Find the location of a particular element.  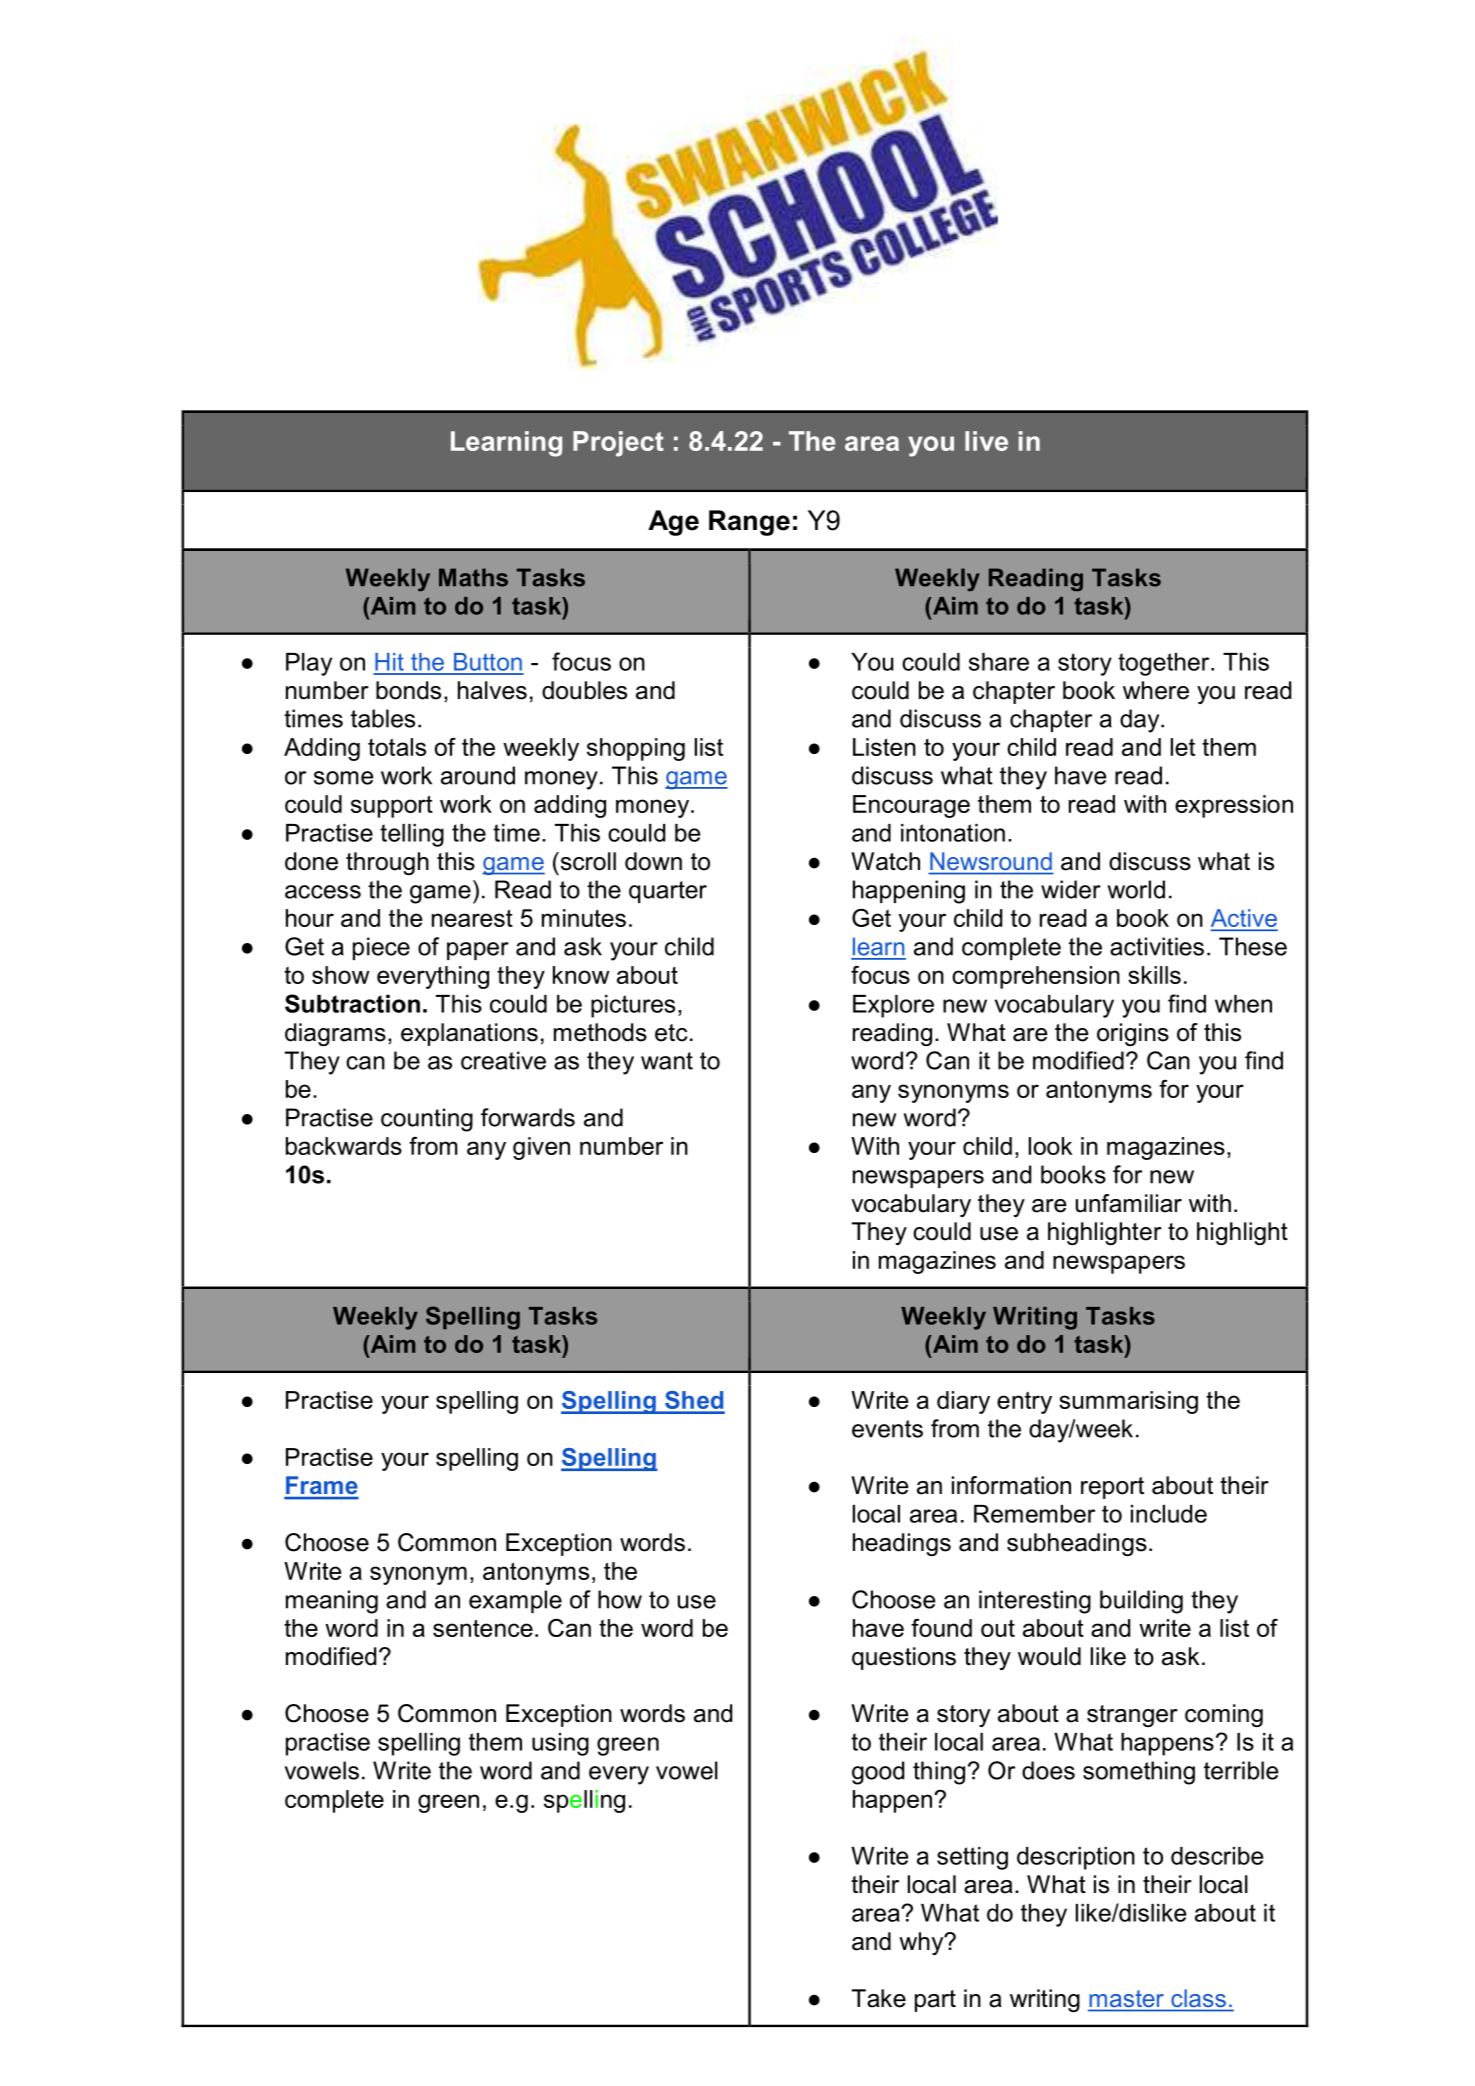

using is located at coordinates (560, 1744).
